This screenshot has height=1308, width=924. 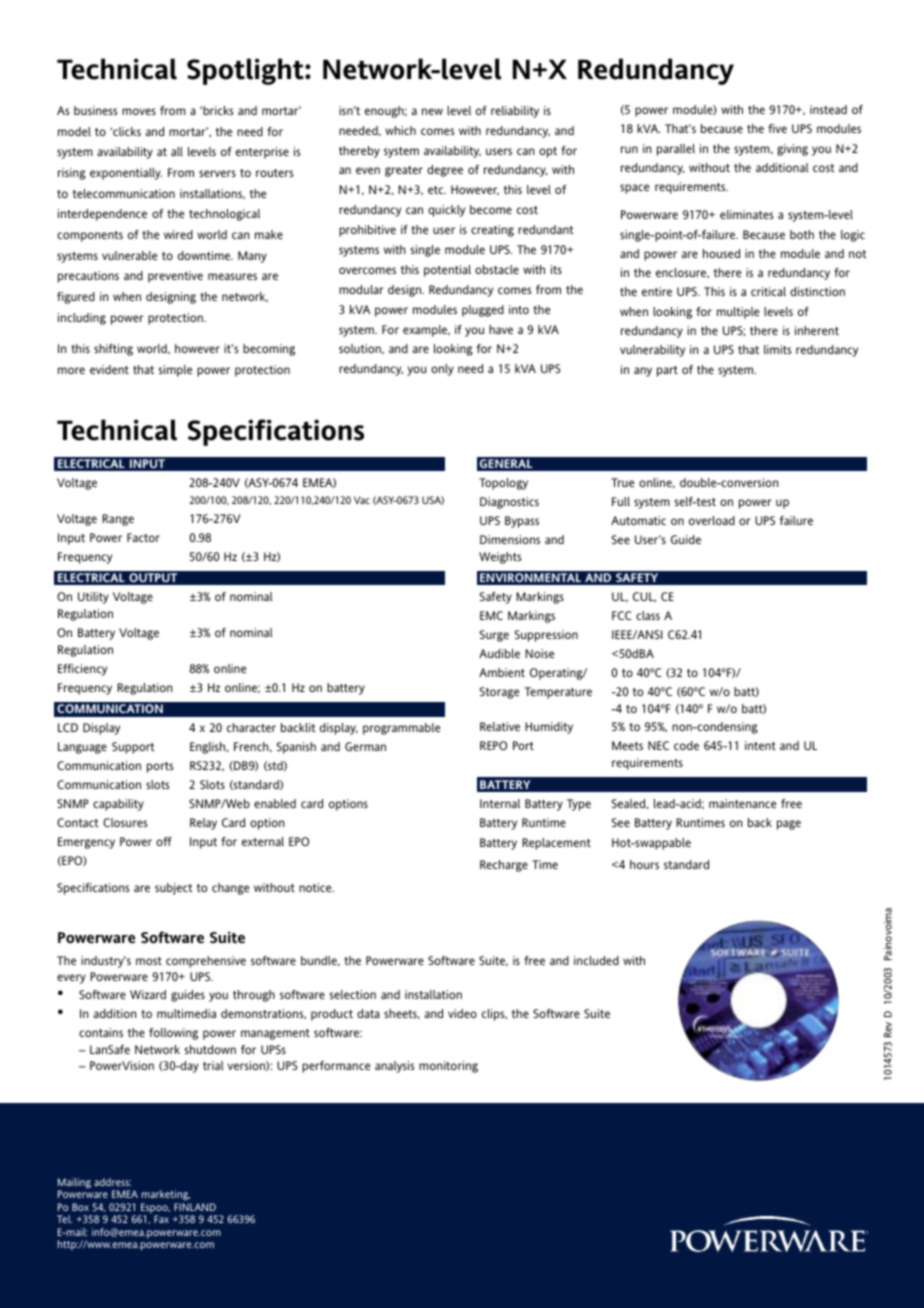 I want to click on new, so click(x=432, y=111).
